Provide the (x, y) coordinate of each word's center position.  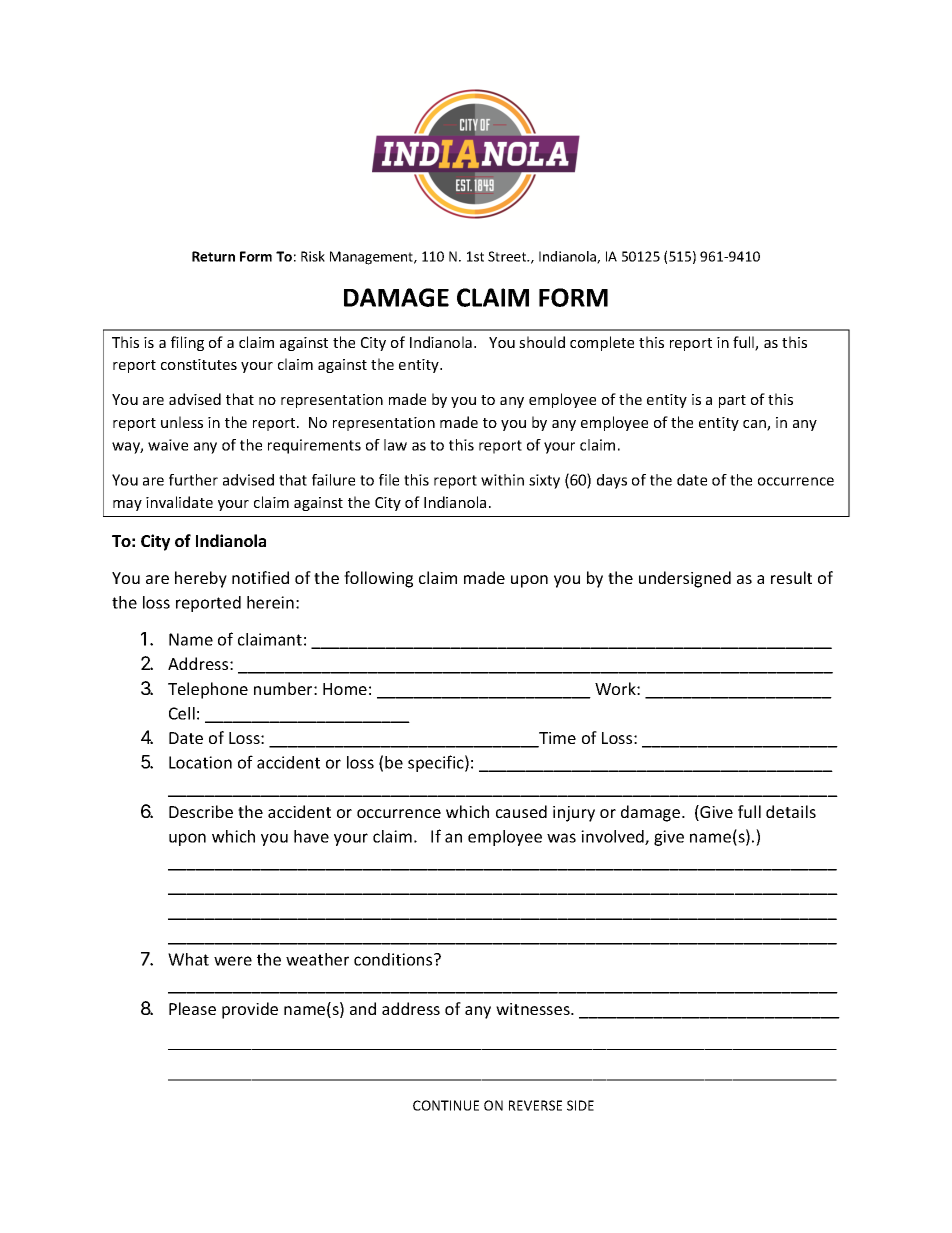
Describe (201, 811)
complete (602, 343)
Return (213, 256)
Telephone (208, 690)
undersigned (685, 579)
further (193, 480)
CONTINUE (446, 1105)
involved (613, 837)
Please (192, 1008)
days (612, 481)
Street (508, 256)
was (561, 838)
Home (345, 689)
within (502, 480)
